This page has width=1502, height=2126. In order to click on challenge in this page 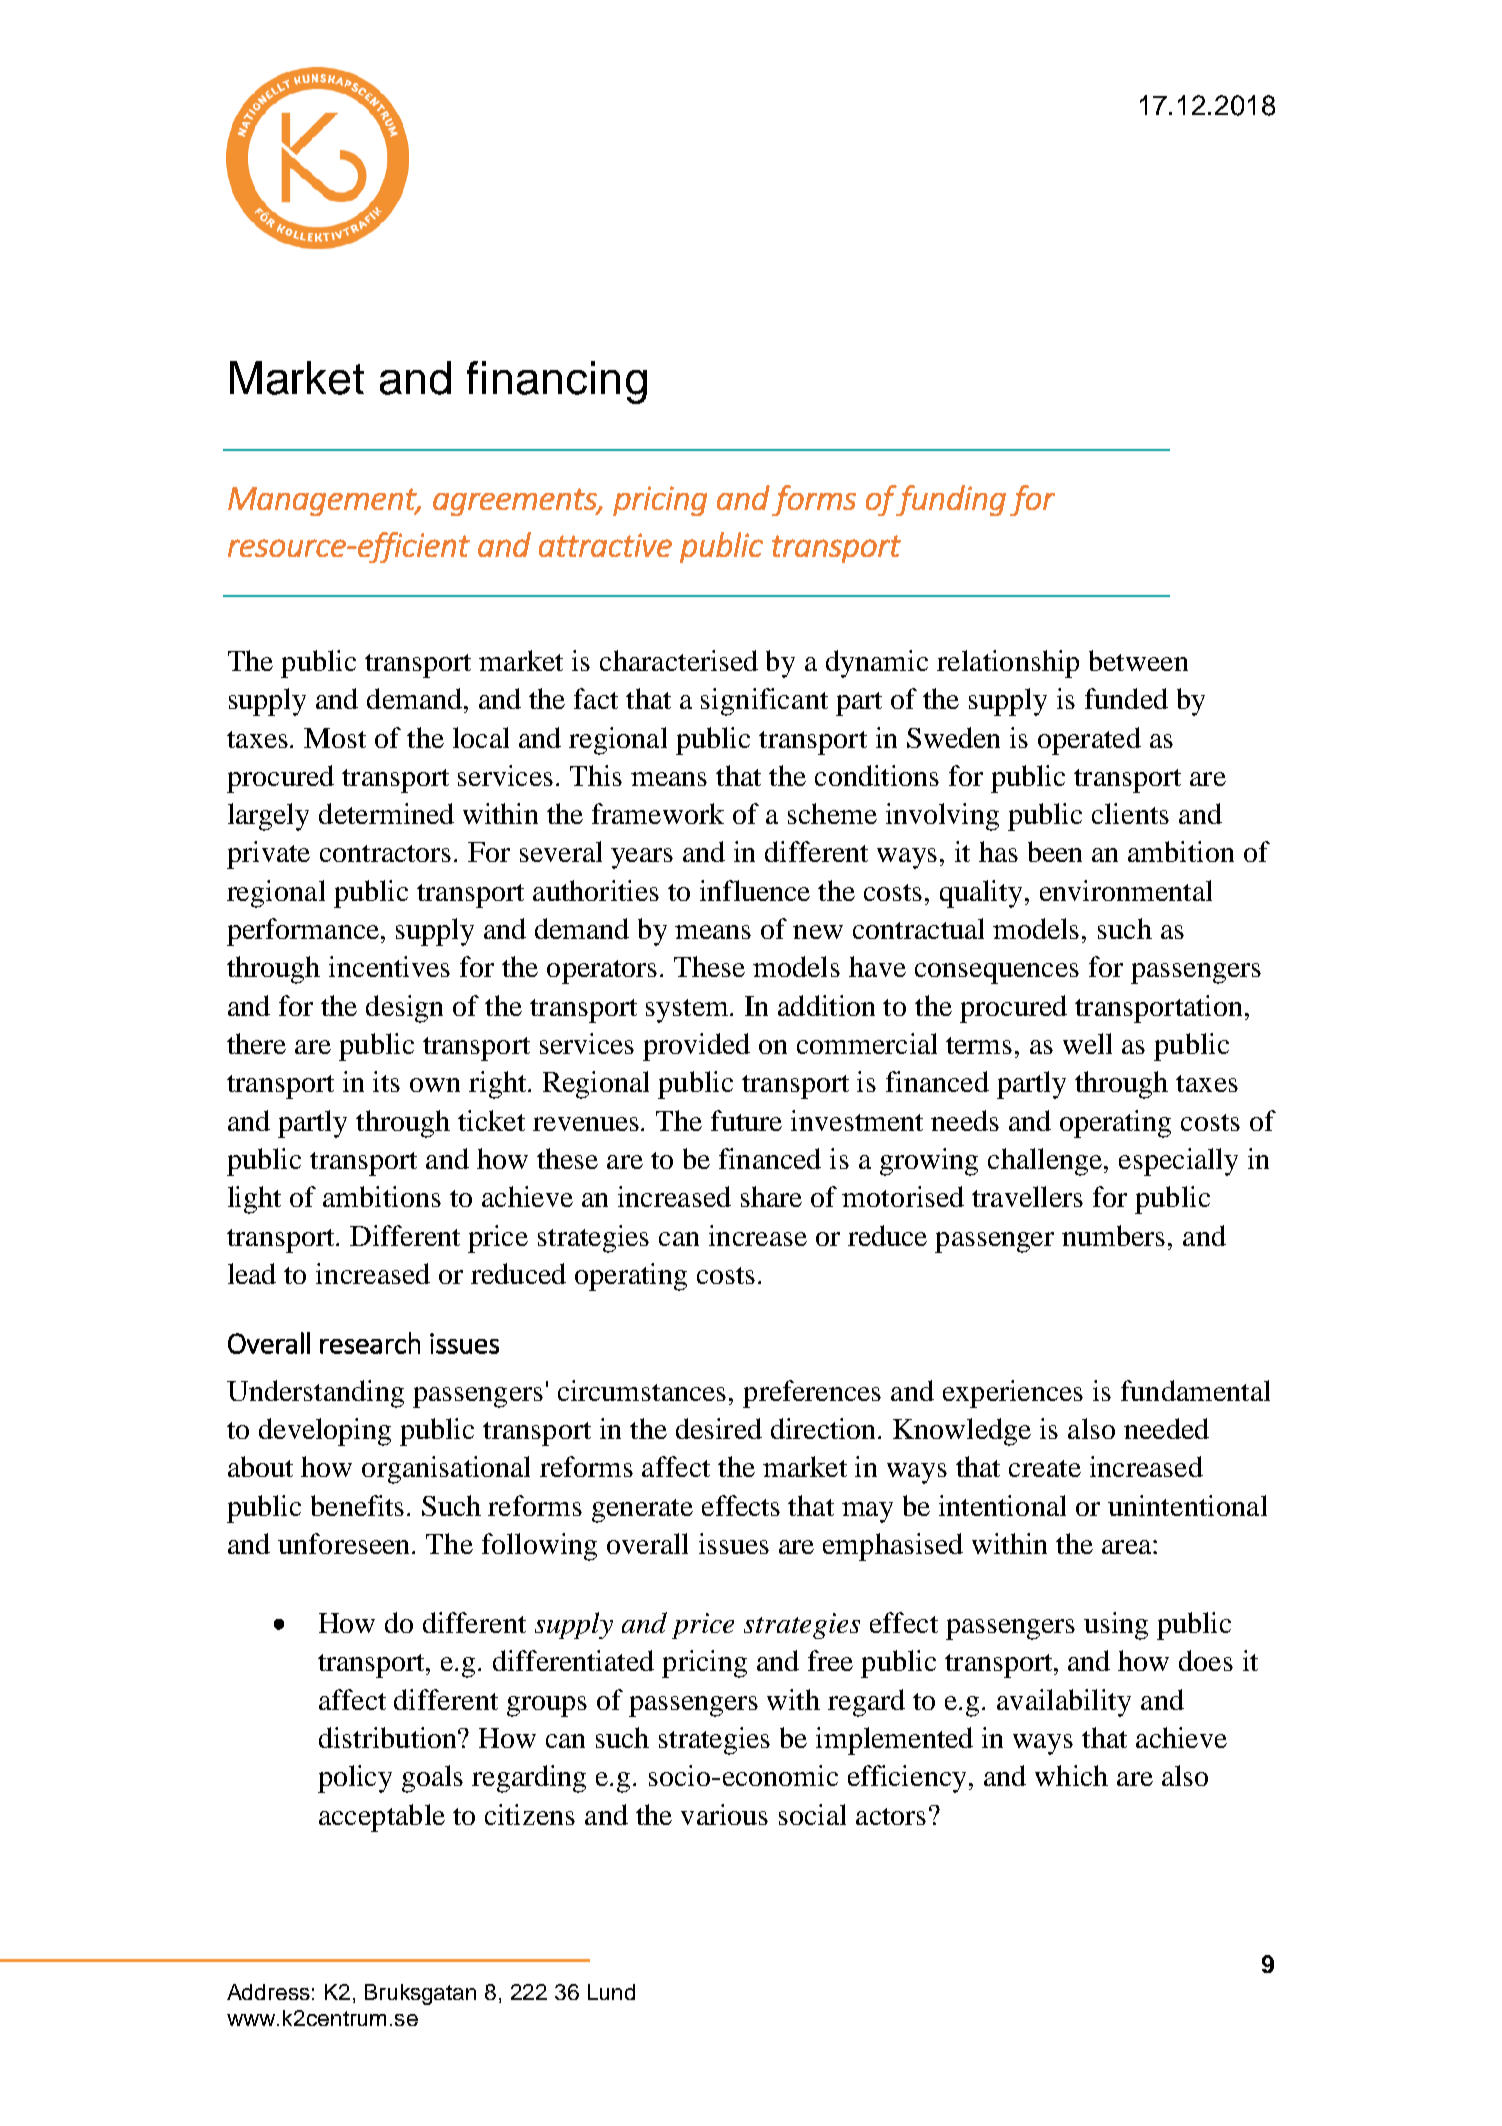, I will do `click(1046, 1162)`.
